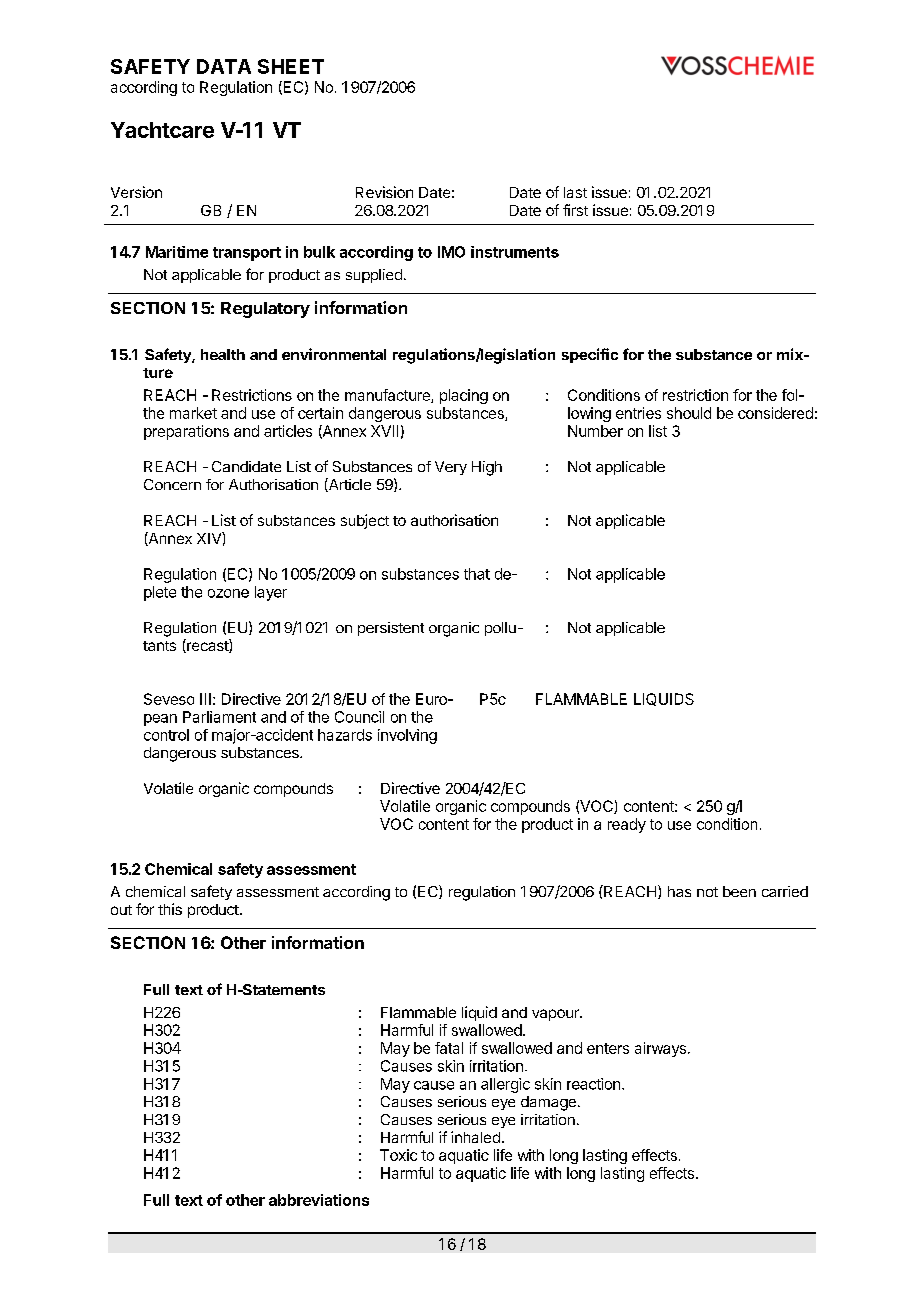 The height and width of the screenshot is (1308, 924). What do you see at coordinates (384, 192) in the screenshot?
I see `Revision` at bounding box center [384, 192].
